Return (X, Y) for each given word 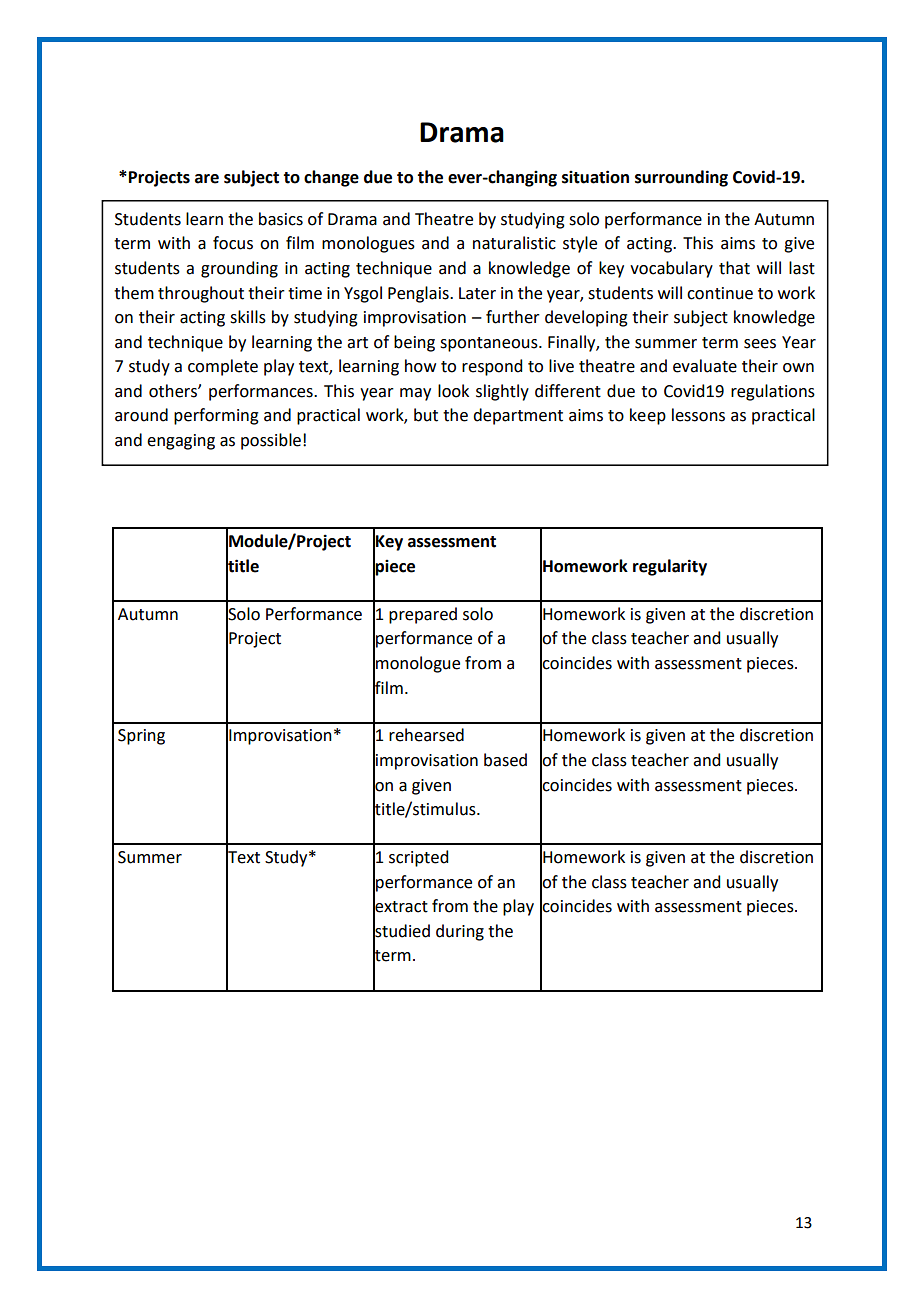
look (453, 391)
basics (281, 219)
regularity (670, 567)
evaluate (705, 366)
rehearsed (426, 735)
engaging (181, 442)
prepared (423, 615)
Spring (141, 737)
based (505, 760)
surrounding (681, 178)
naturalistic (514, 243)
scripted (418, 858)
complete (223, 367)
